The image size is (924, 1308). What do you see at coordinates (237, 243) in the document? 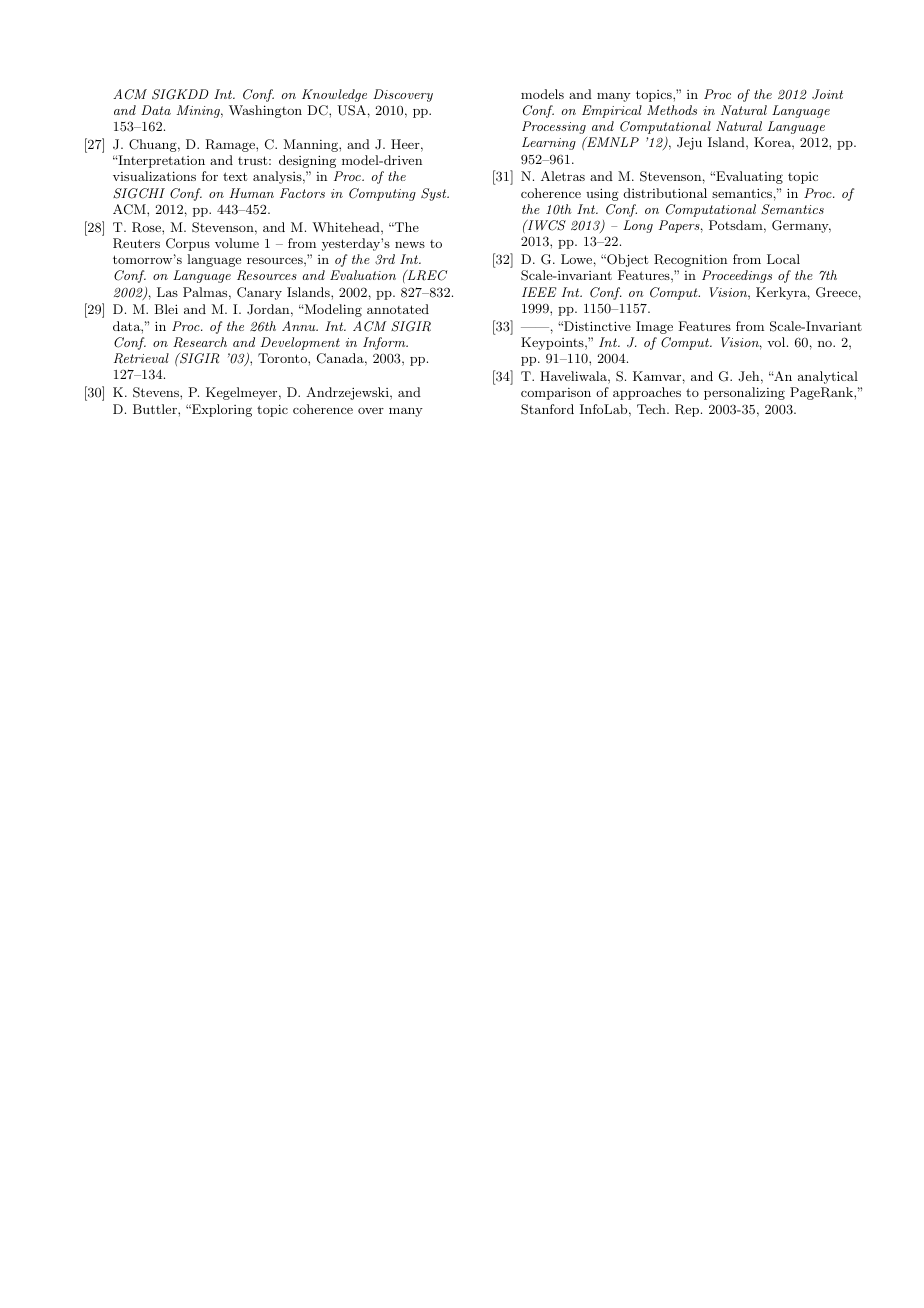
I see `volume` at bounding box center [237, 243].
